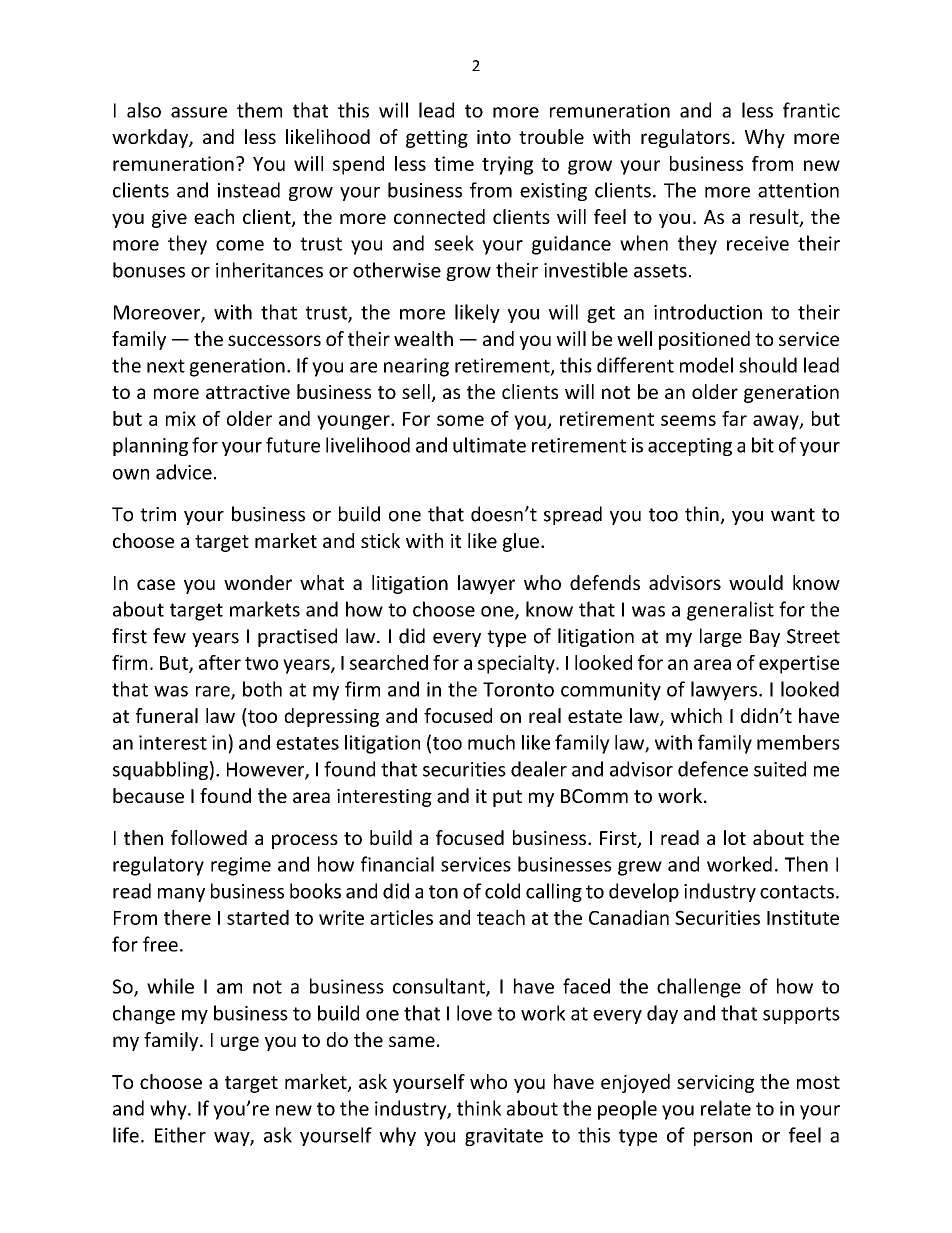  What do you see at coordinates (199, 112) in the page?
I see `assure` at bounding box center [199, 112].
